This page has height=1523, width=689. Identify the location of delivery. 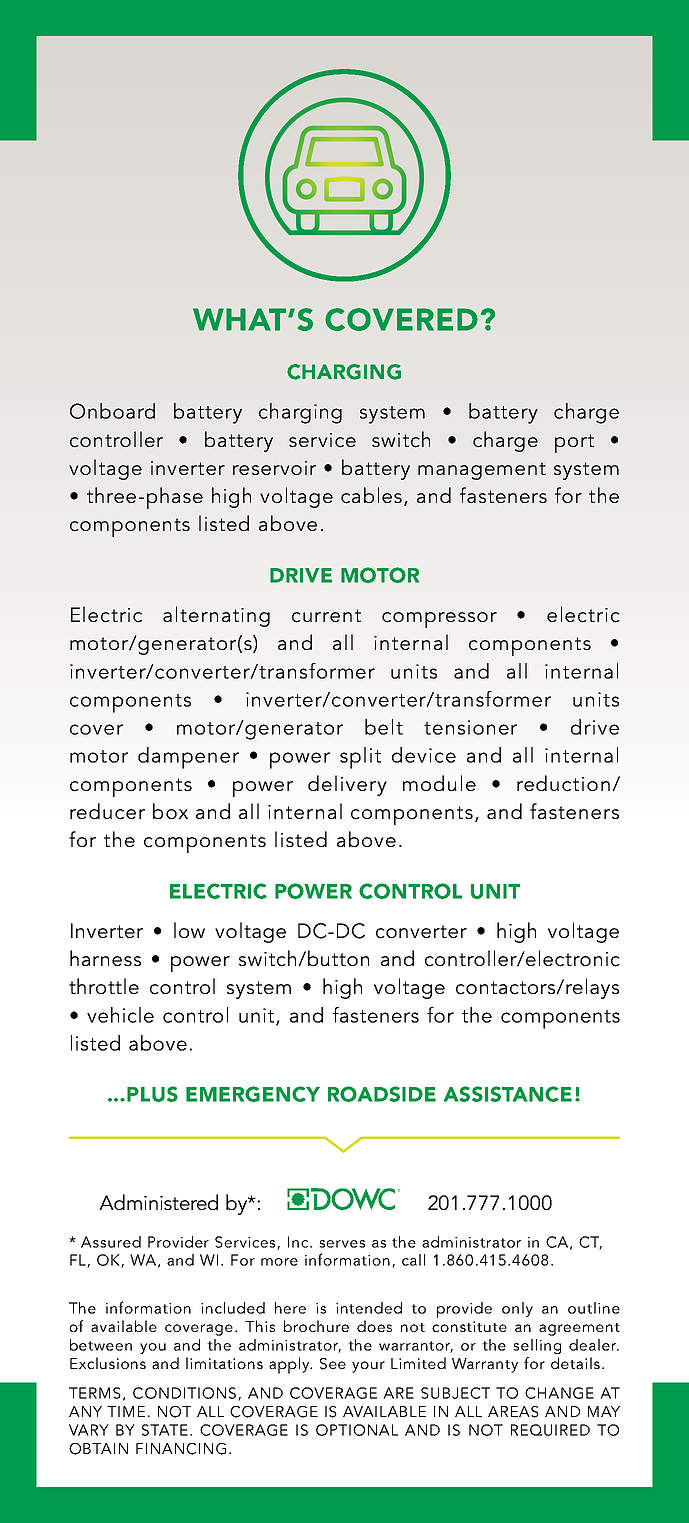
(347, 785).
